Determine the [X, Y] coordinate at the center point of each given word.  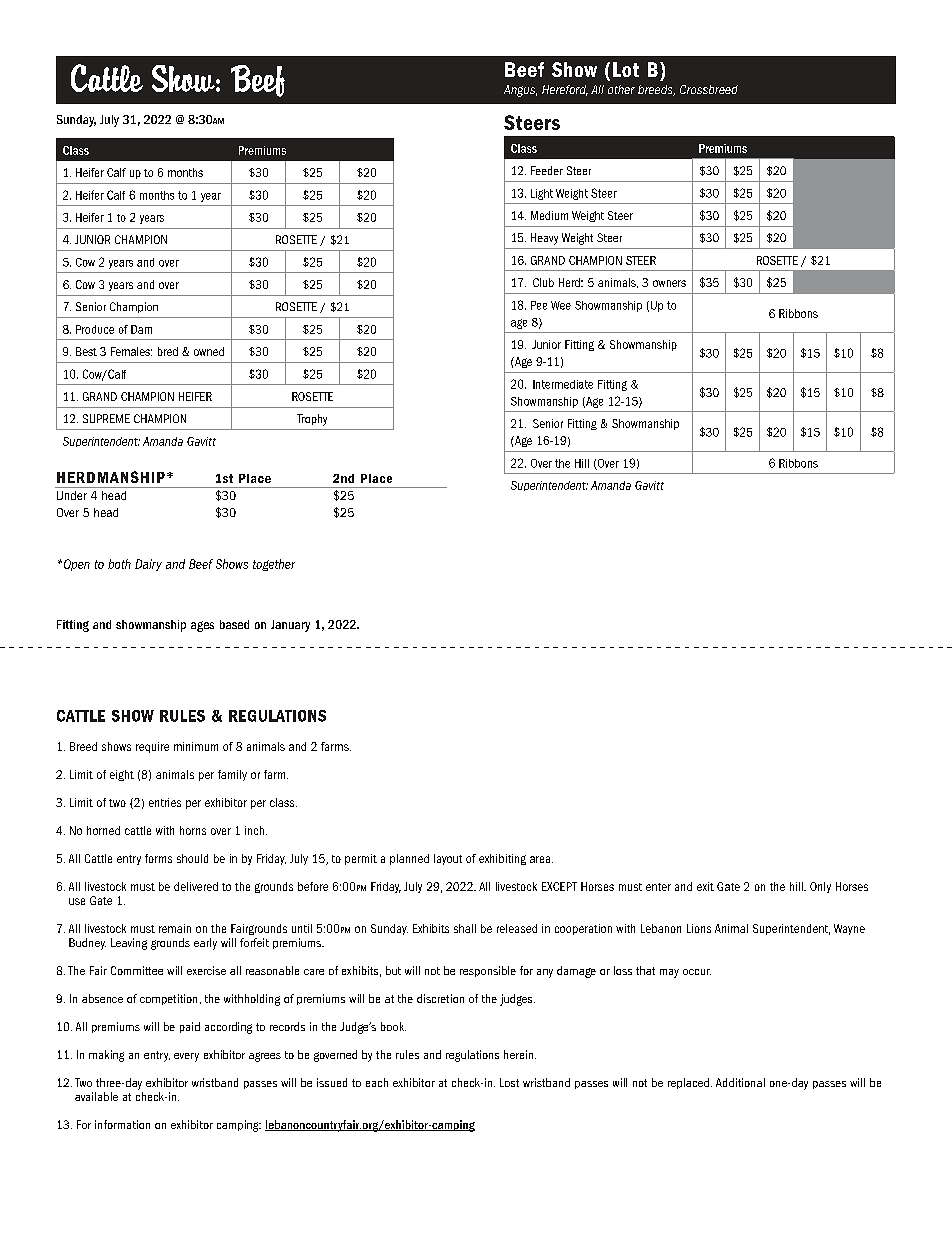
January [290, 626]
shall [465, 928]
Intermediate [563, 384]
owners [669, 283]
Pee [539, 305]
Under [72, 495]
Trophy [312, 420]
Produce [95, 329]
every [186, 1057]
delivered [196, 886]
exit [705, 886]
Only [820, 887]
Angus [520, 91]
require [152, 747]
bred [168, 351]
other [621, 89]
